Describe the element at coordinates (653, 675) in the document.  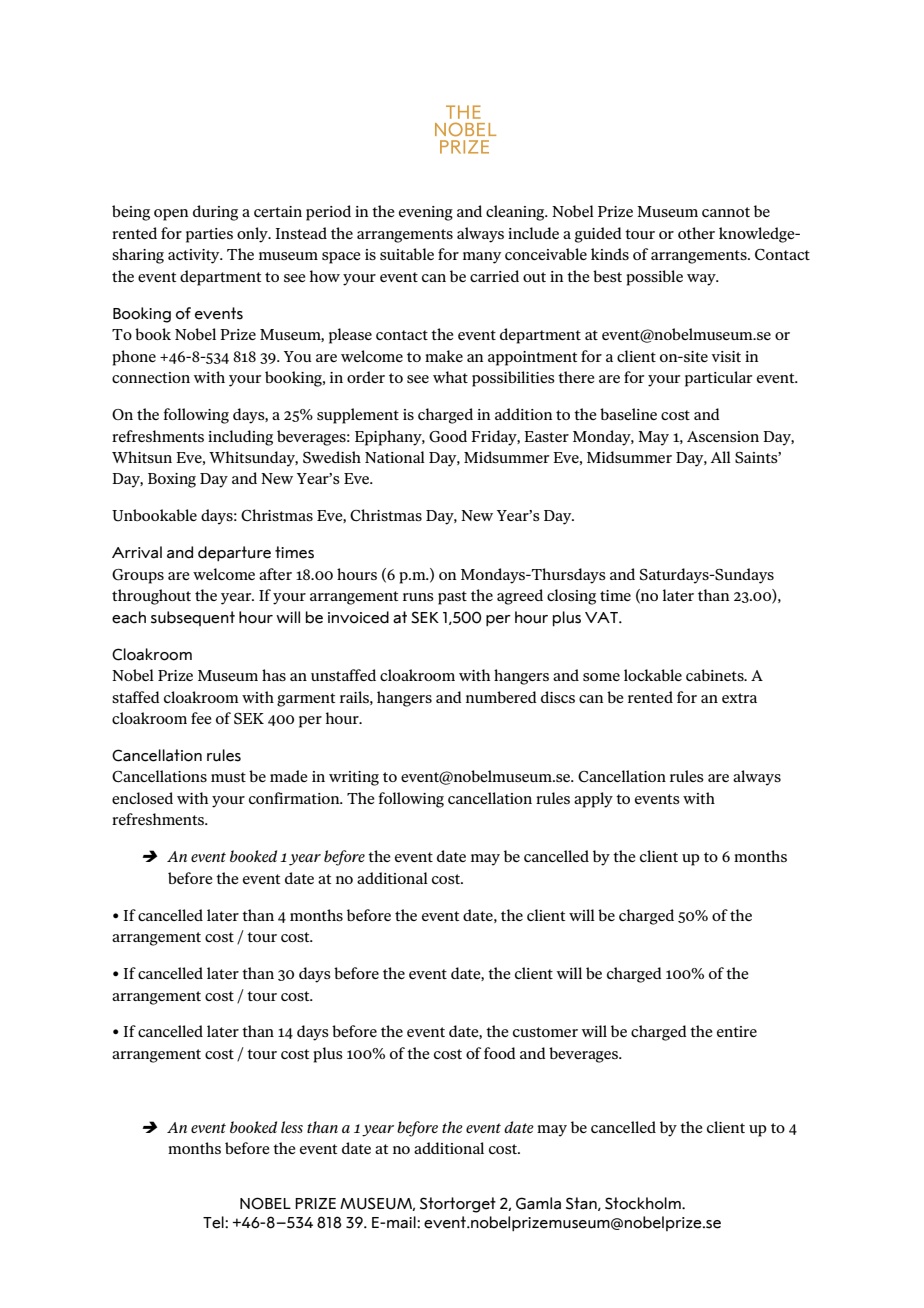
I see `lockable` at that location.
